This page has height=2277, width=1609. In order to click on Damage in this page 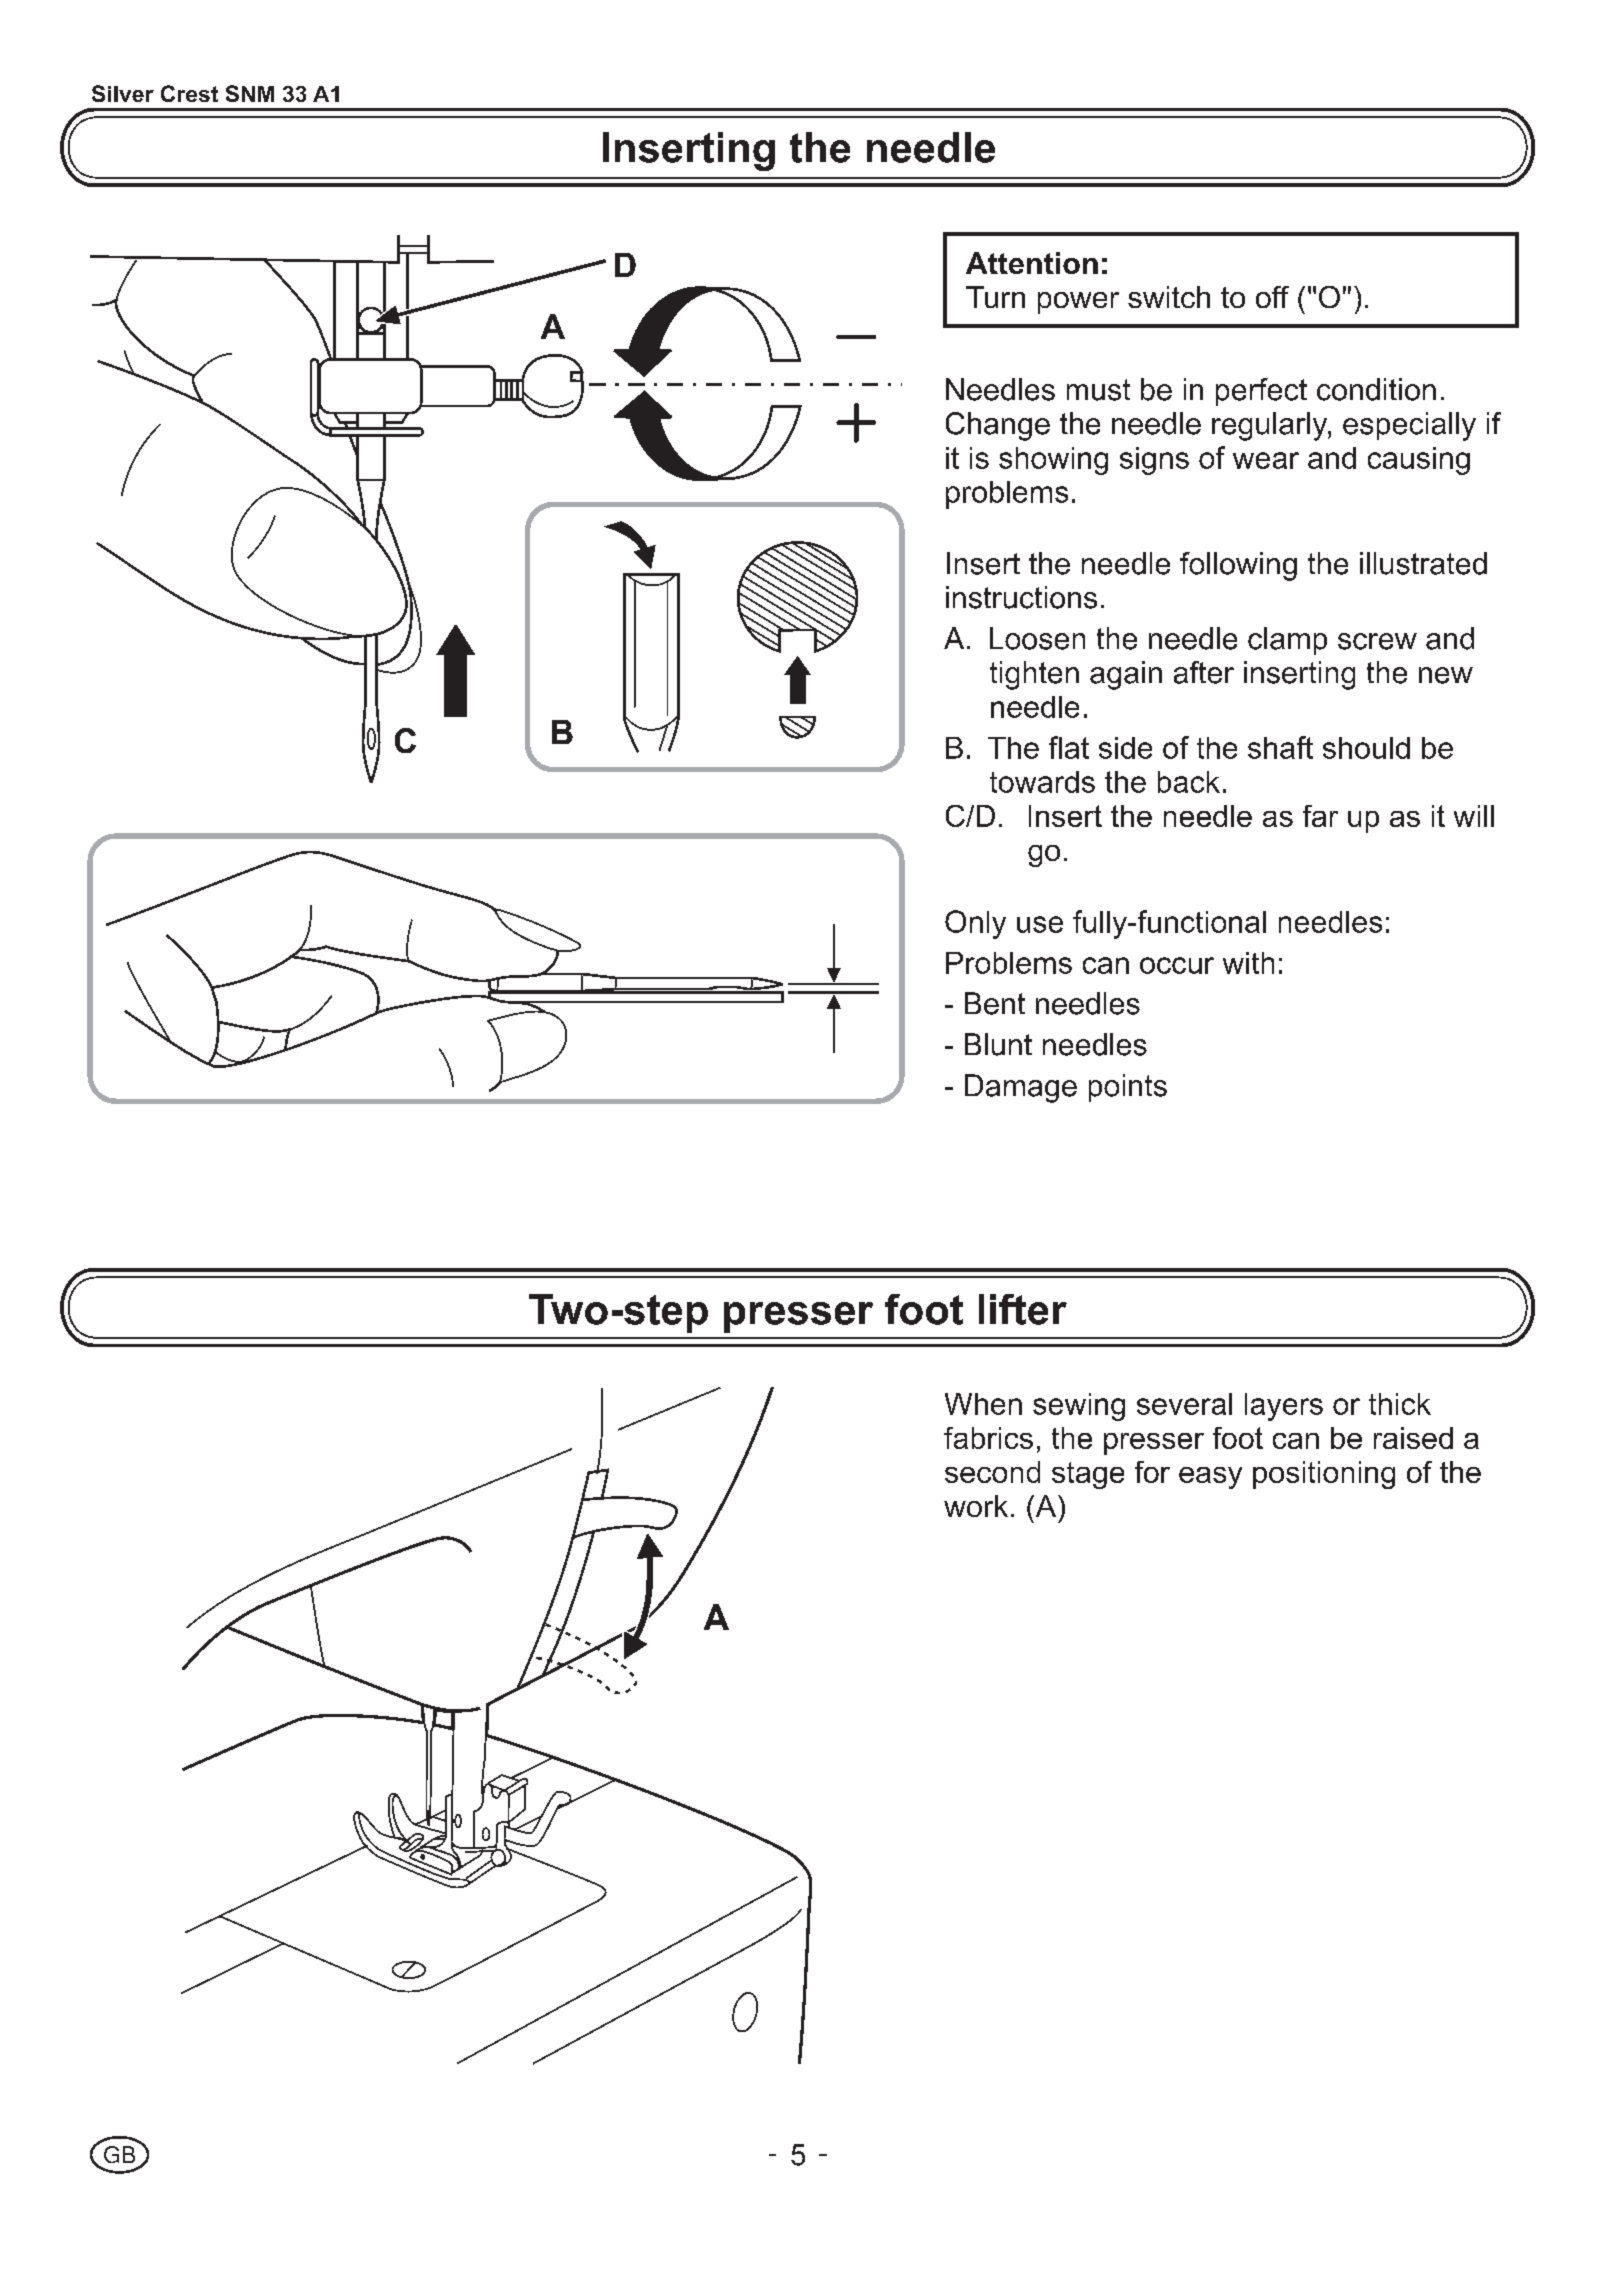, I will do `click(1021, 1088)`.
